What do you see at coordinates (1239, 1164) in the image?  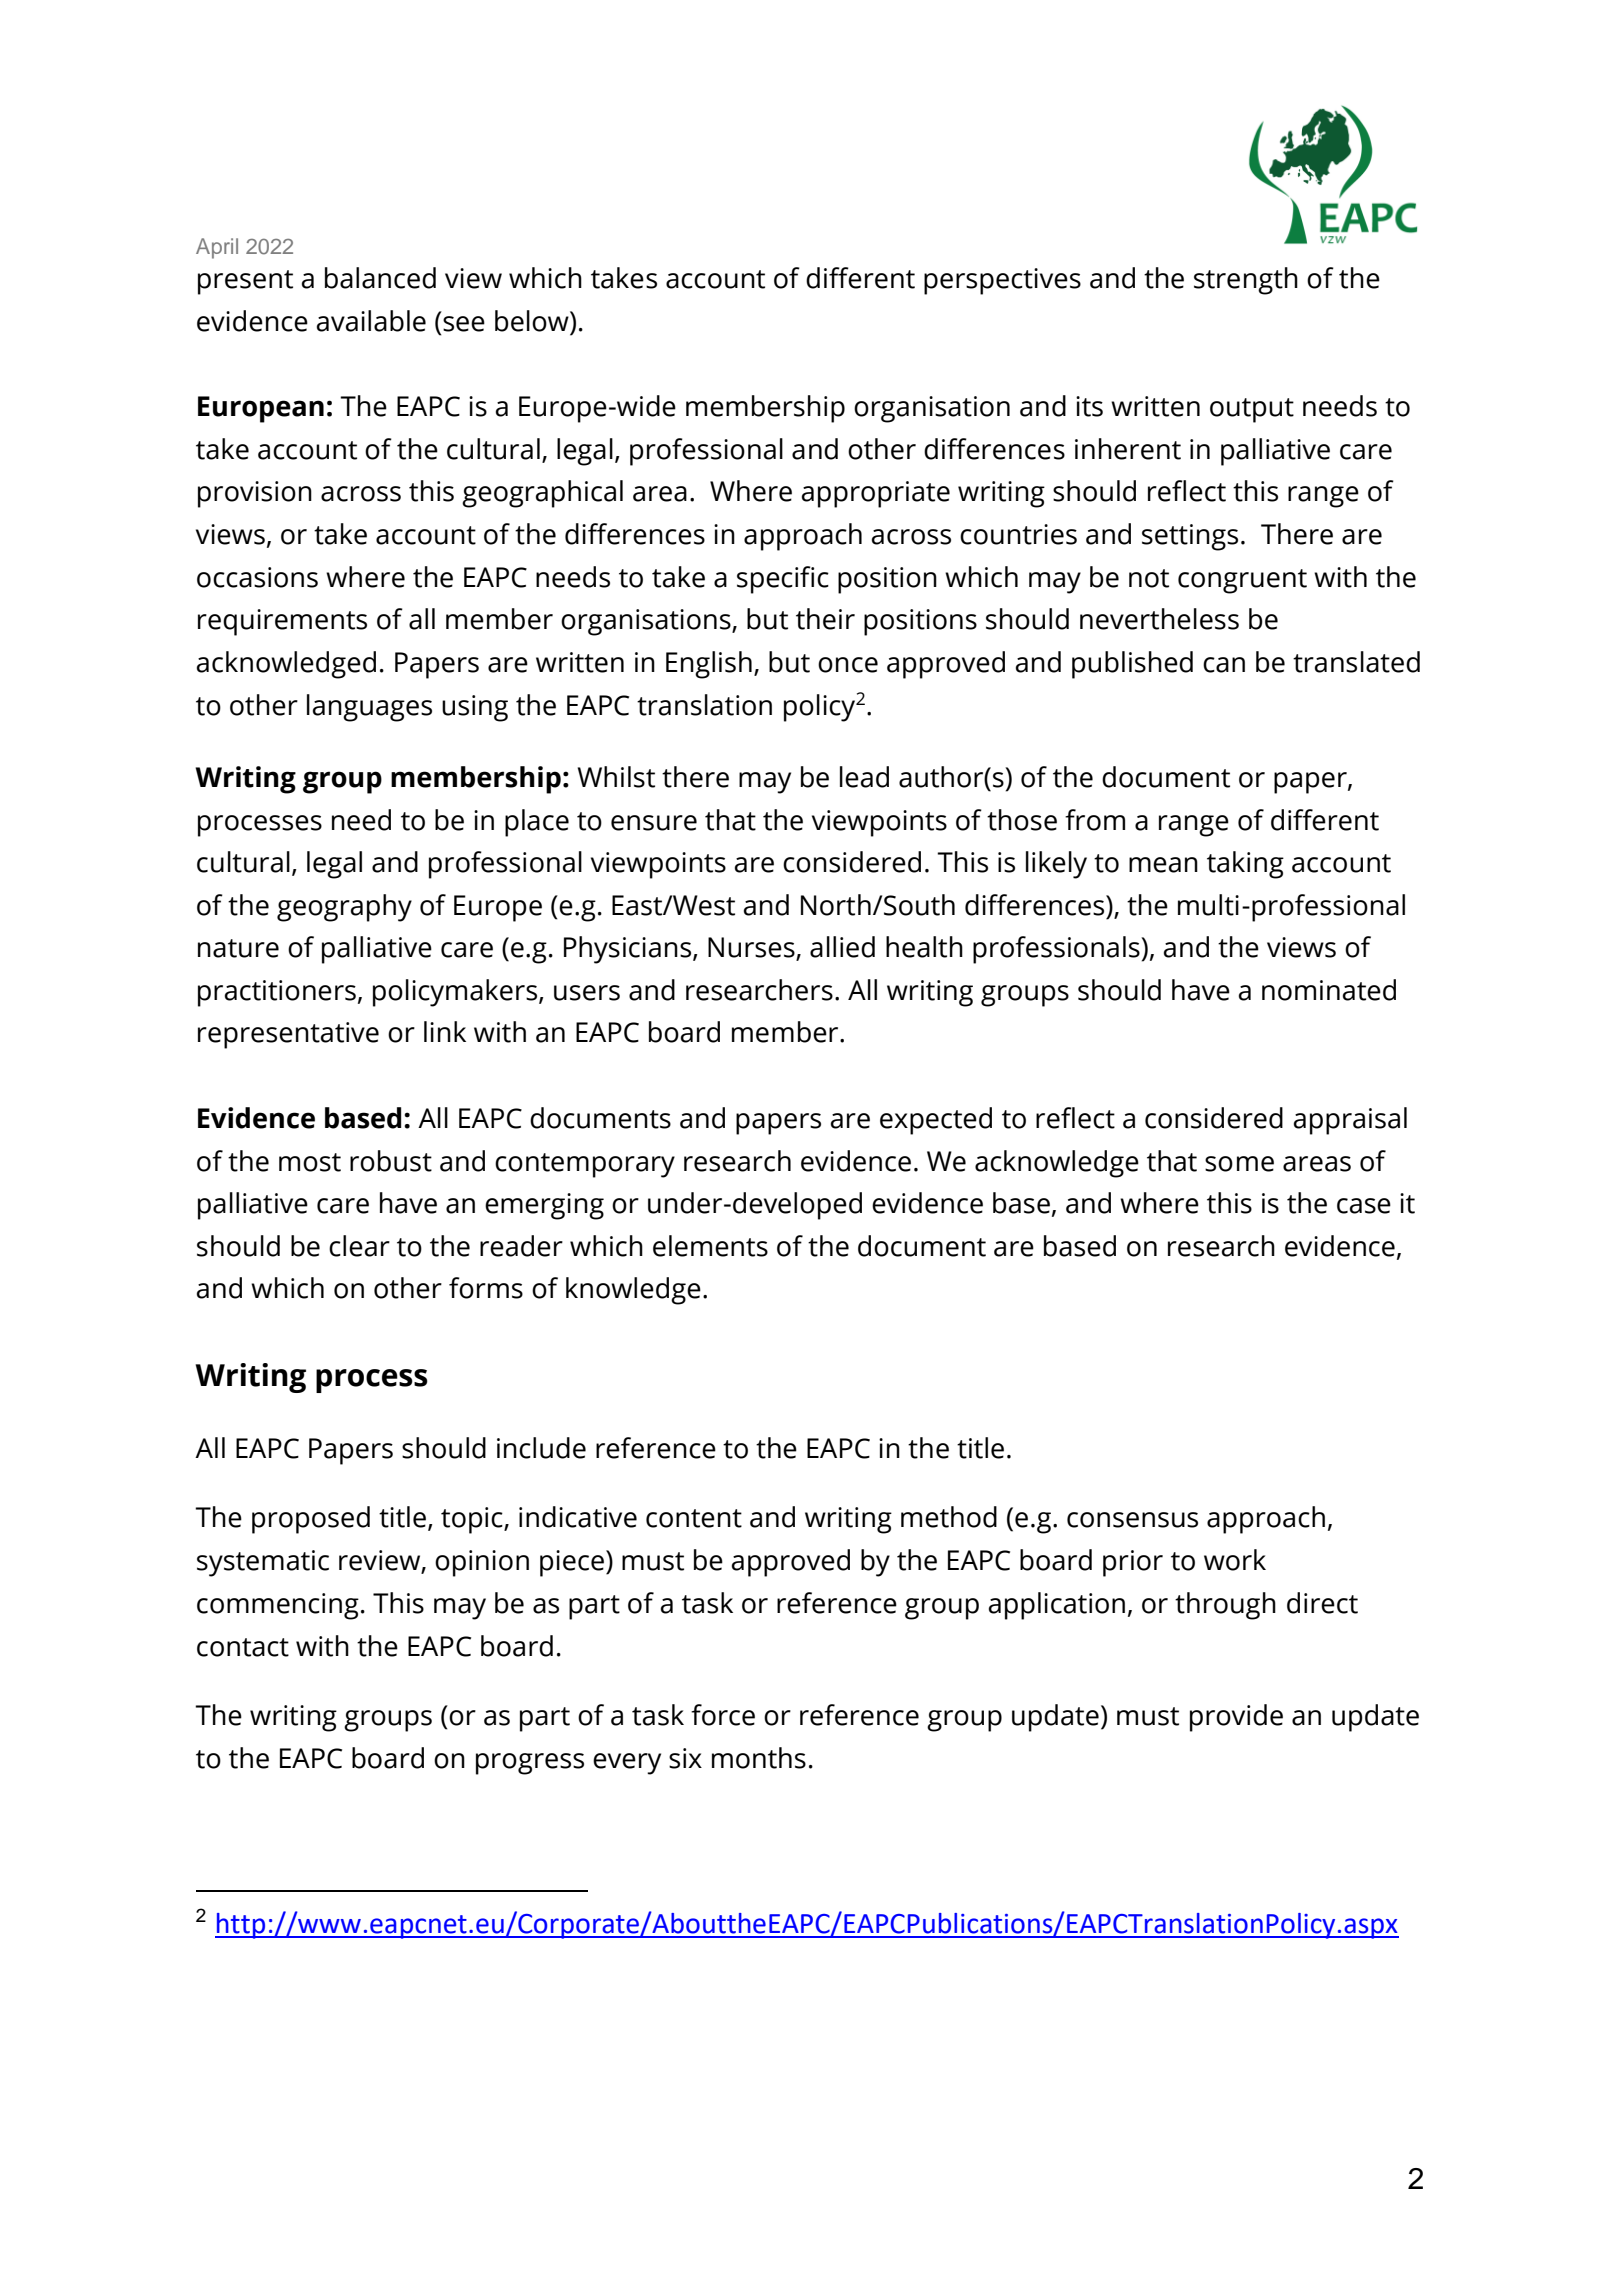 I see `some` at bounding box center [1239, 1164].
